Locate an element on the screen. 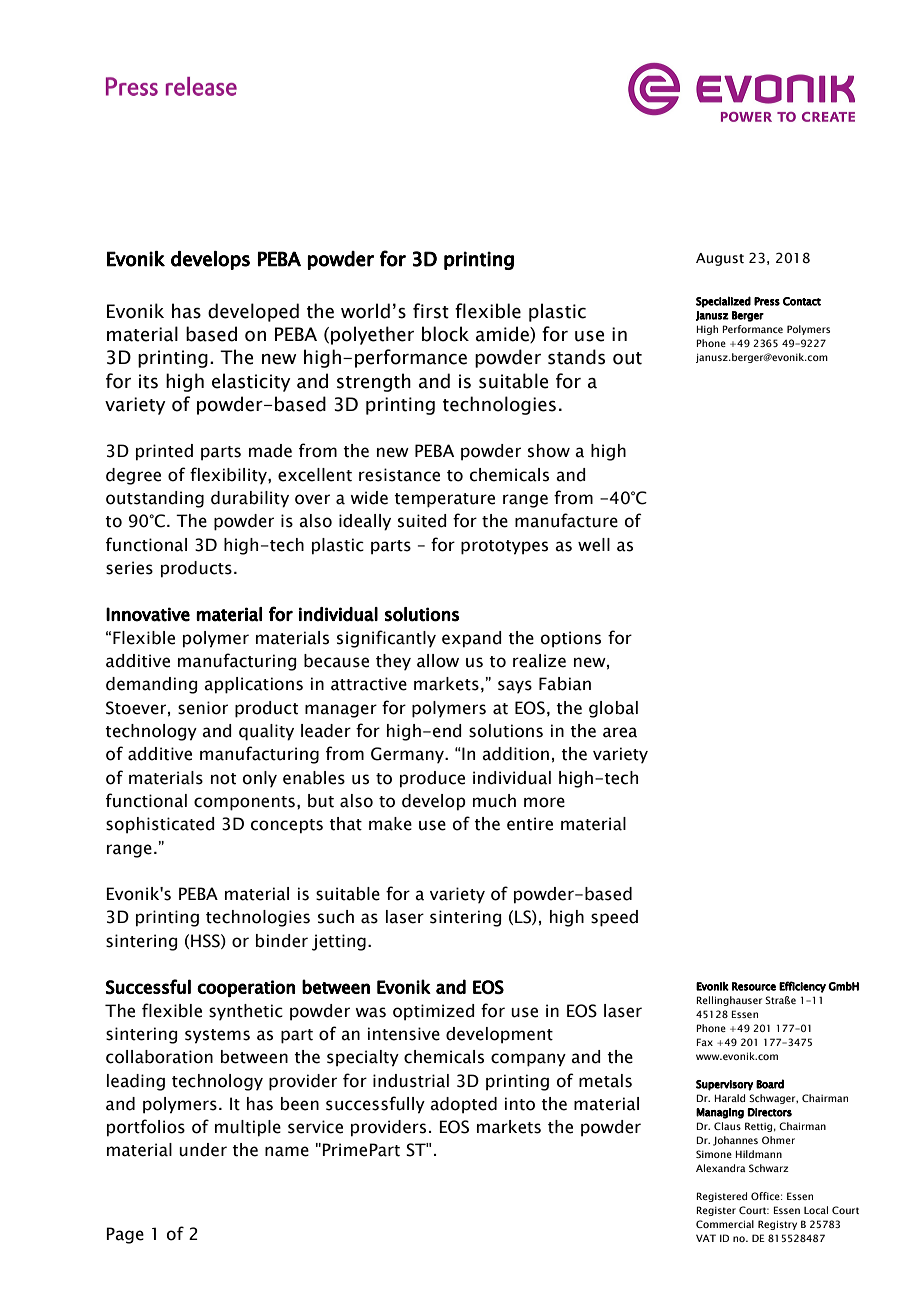  well is located at coordinates (594, 545).
